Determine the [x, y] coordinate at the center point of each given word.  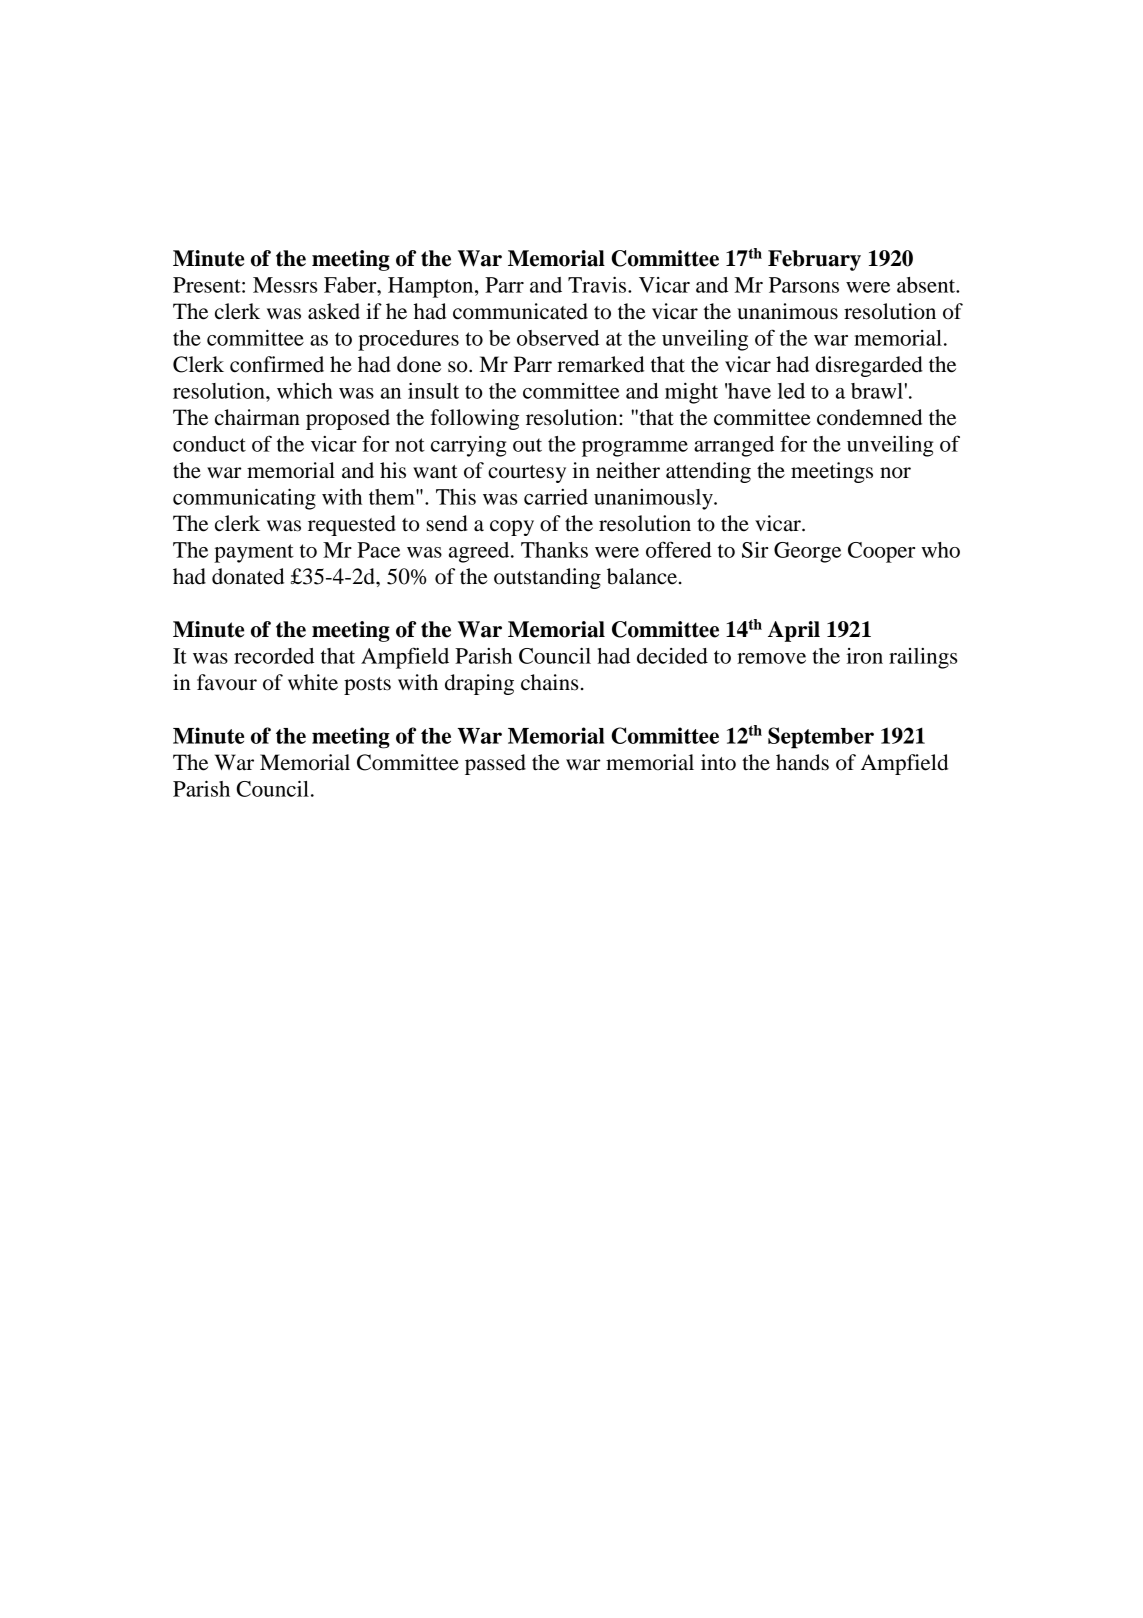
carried [556, 497]
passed [495, 764]
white [313, 682]
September [821, 738]
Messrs [285, 285]
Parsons [804, 285]
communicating [244, 499]
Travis [598, 284]
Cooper [881, 552]
